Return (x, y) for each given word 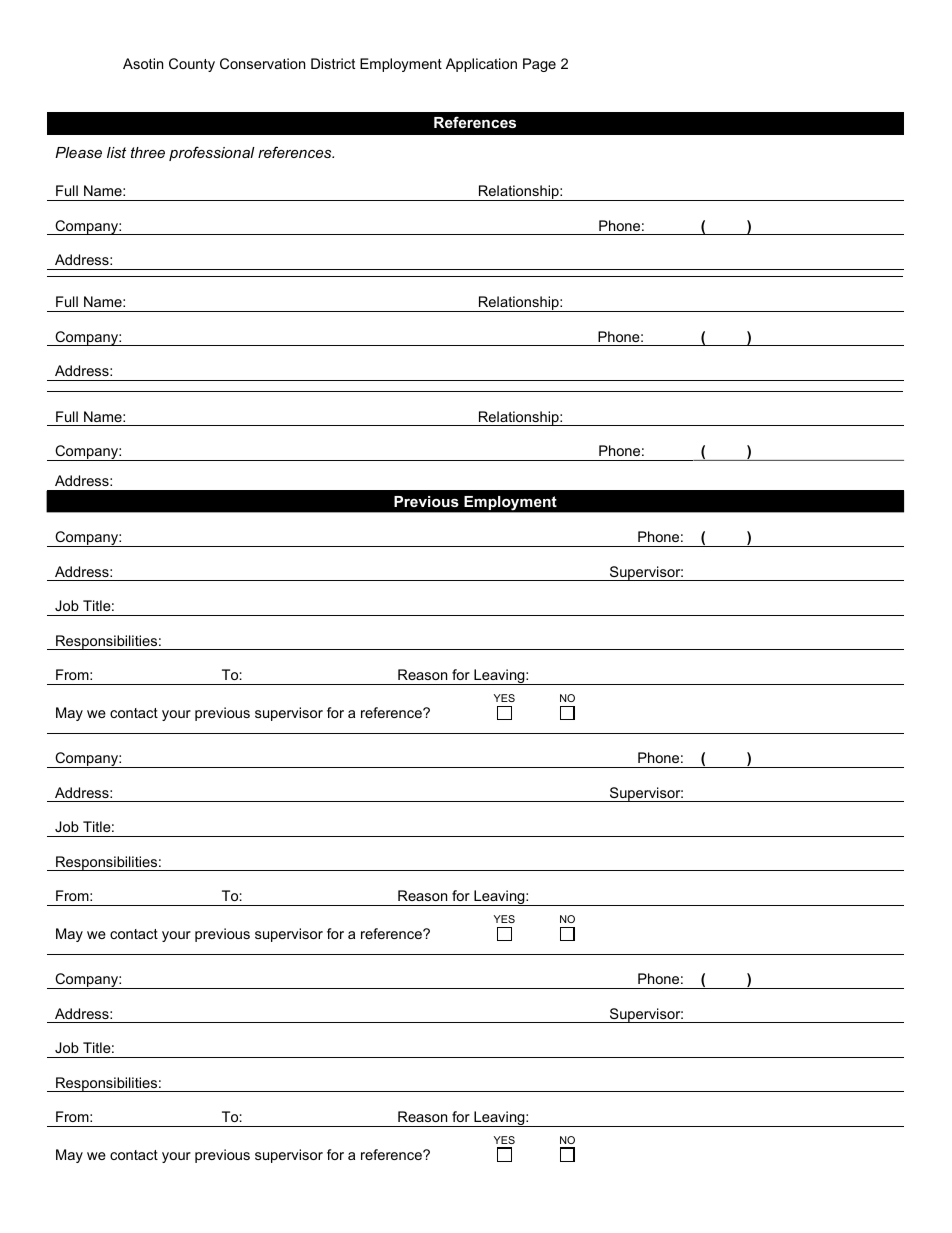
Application (481, 65)
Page (539, 65)
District (333, 63)
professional (212, 153)
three (148, 152)
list (116, 152)
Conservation (262, 63)
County (192, 65)
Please (78, 152)
